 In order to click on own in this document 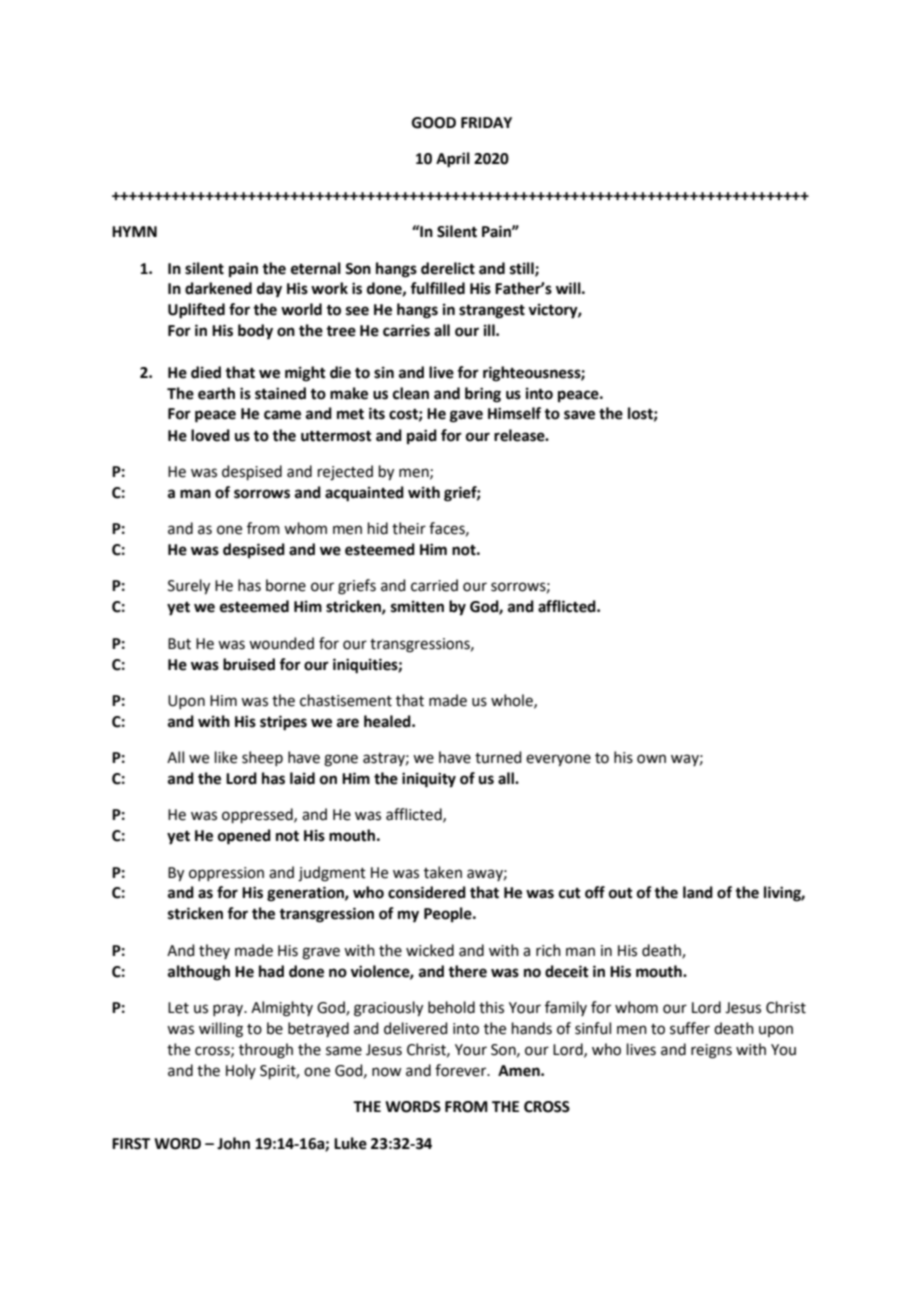, I will do `click(651, 759)`.
